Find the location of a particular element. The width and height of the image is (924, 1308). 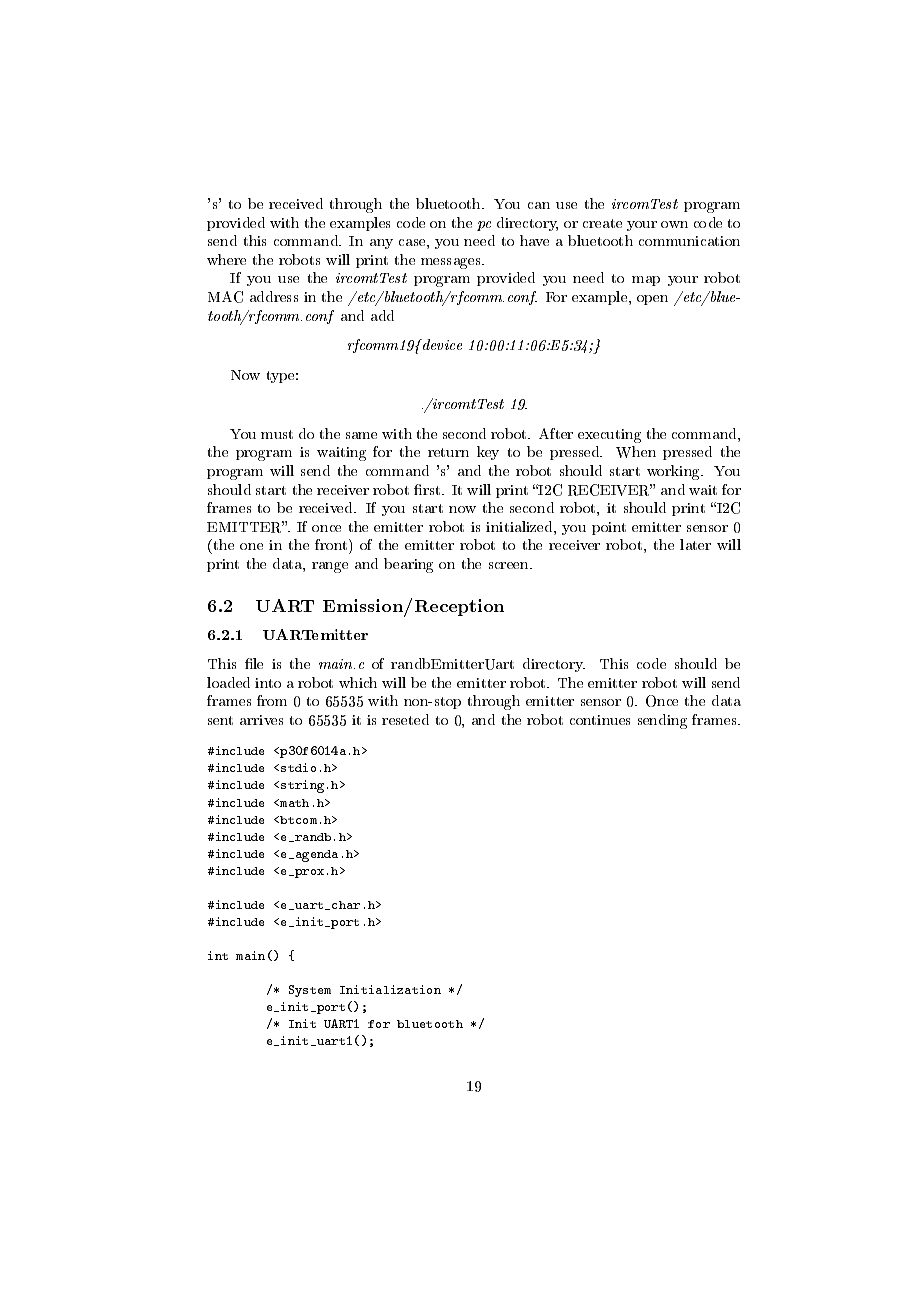

bearing is located at coordinates (408, 565).
